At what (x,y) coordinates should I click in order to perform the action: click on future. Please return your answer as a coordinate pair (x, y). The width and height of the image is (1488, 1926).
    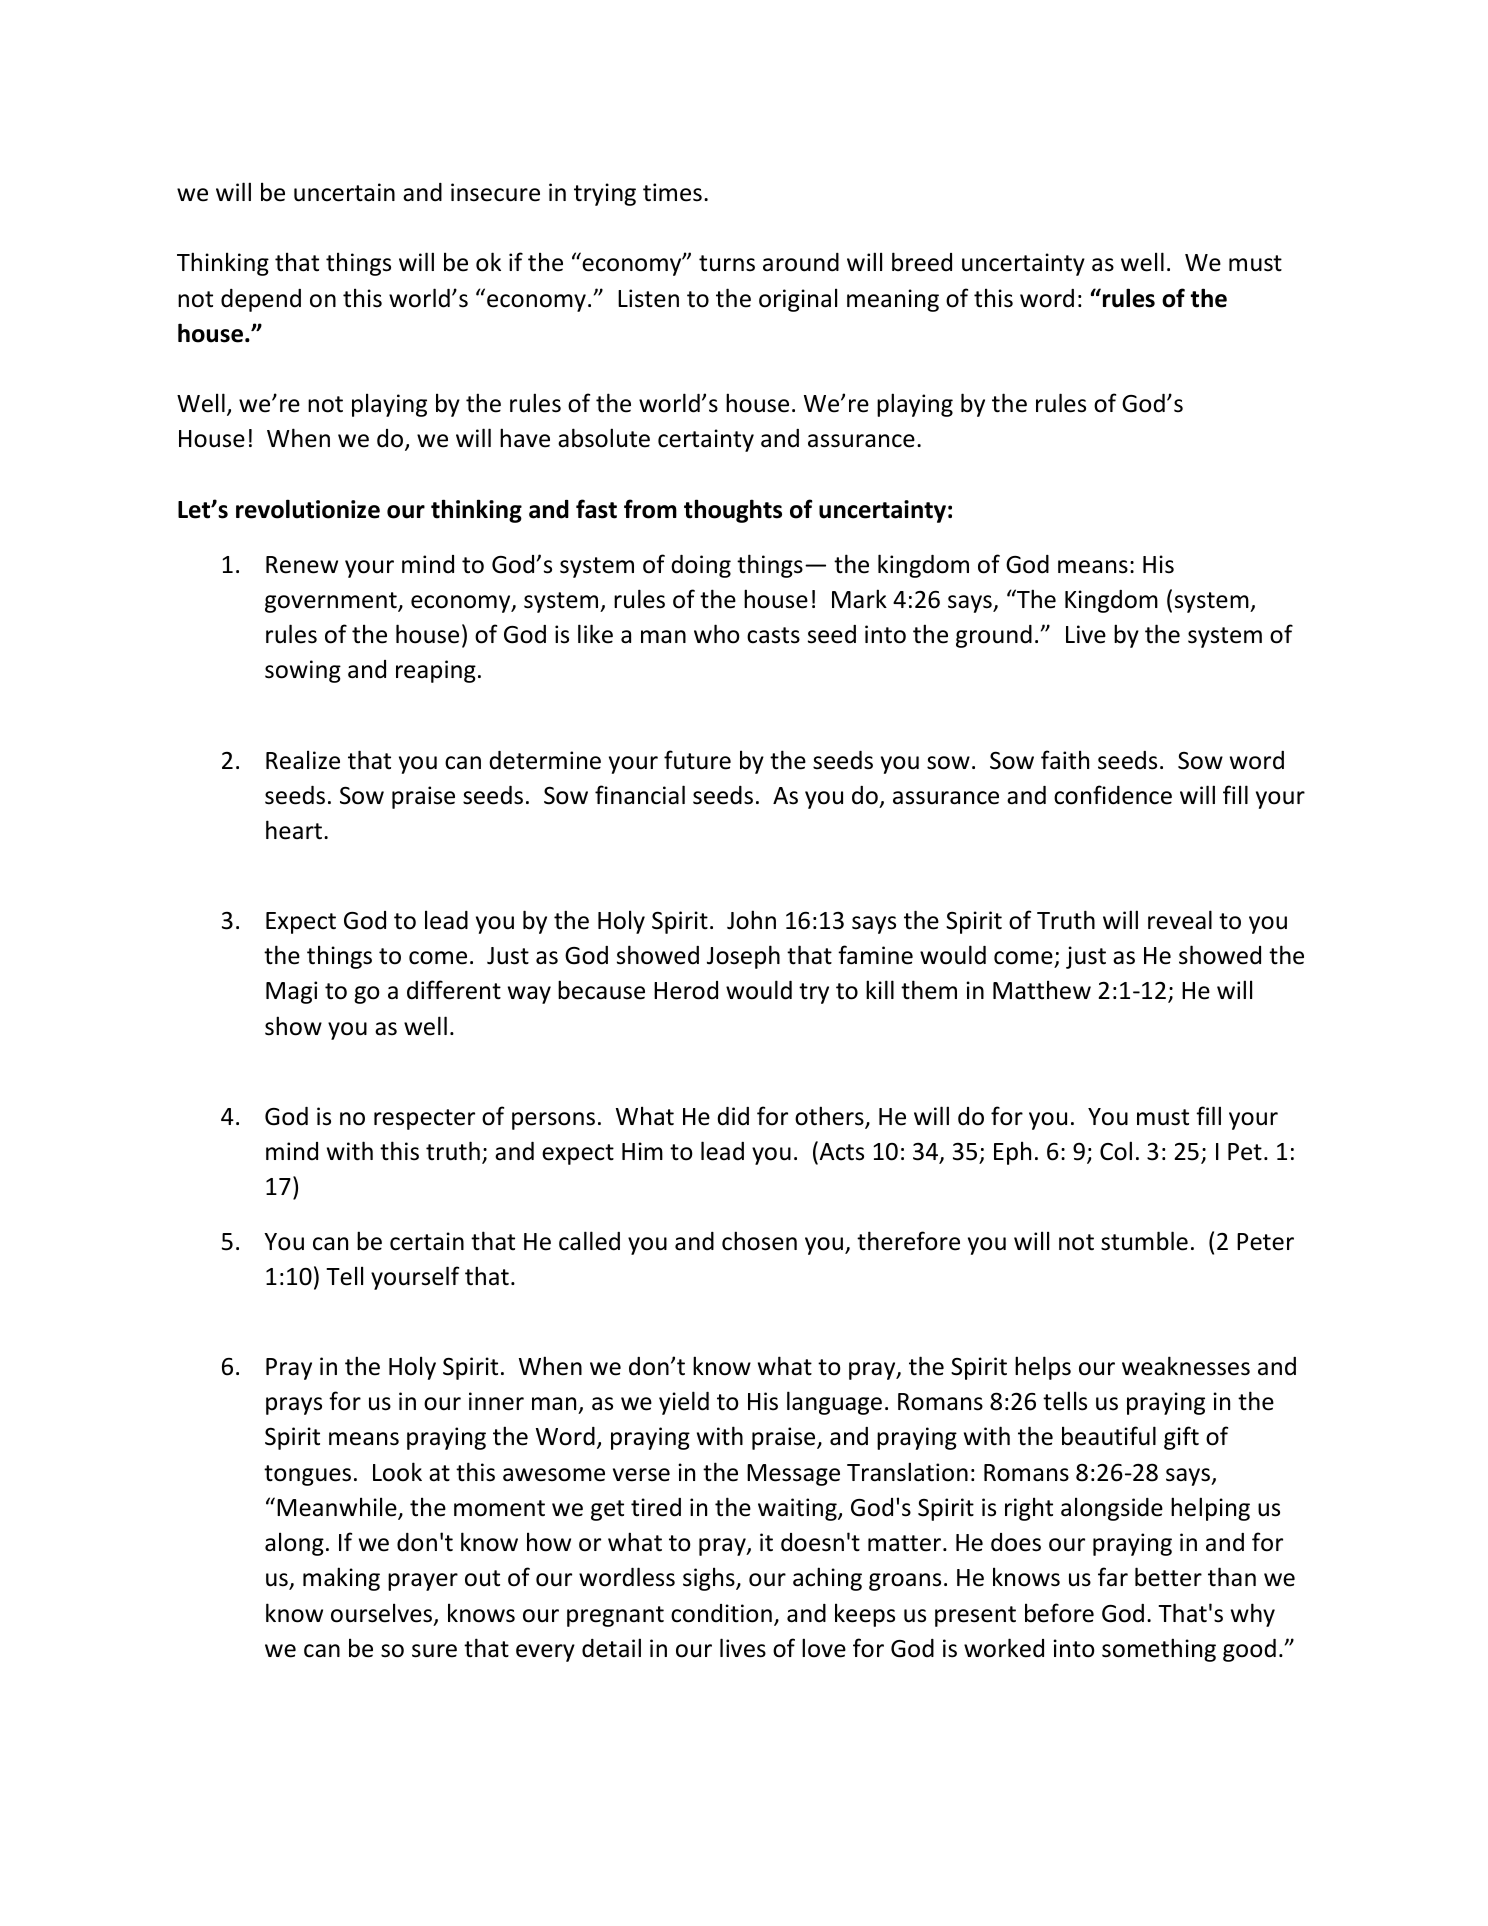
    Looking at the image, I should click on (697, 760).
